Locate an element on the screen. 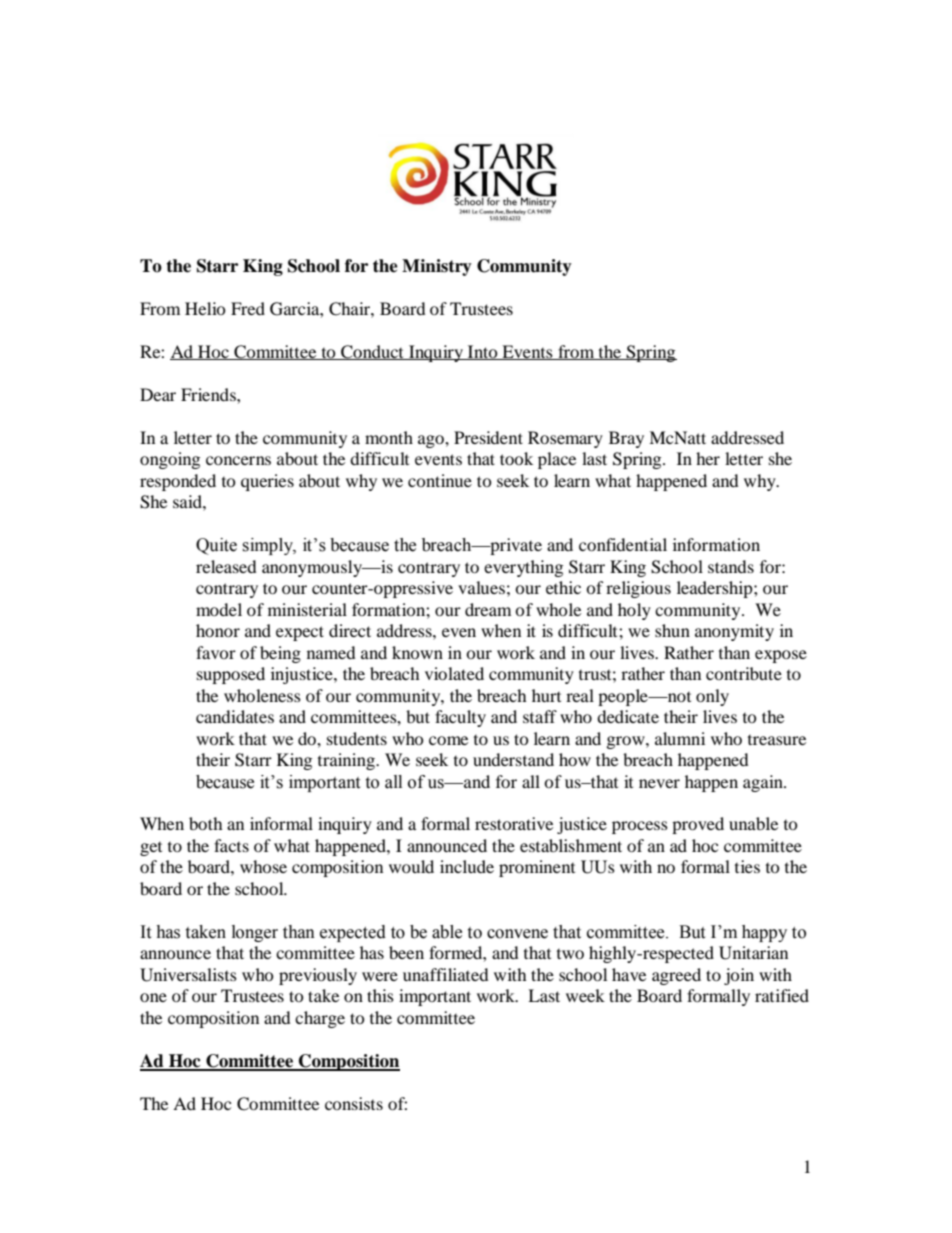 The width and height of the screenshot is (952, 1233). ratified is located at coordinates (782, 995).
